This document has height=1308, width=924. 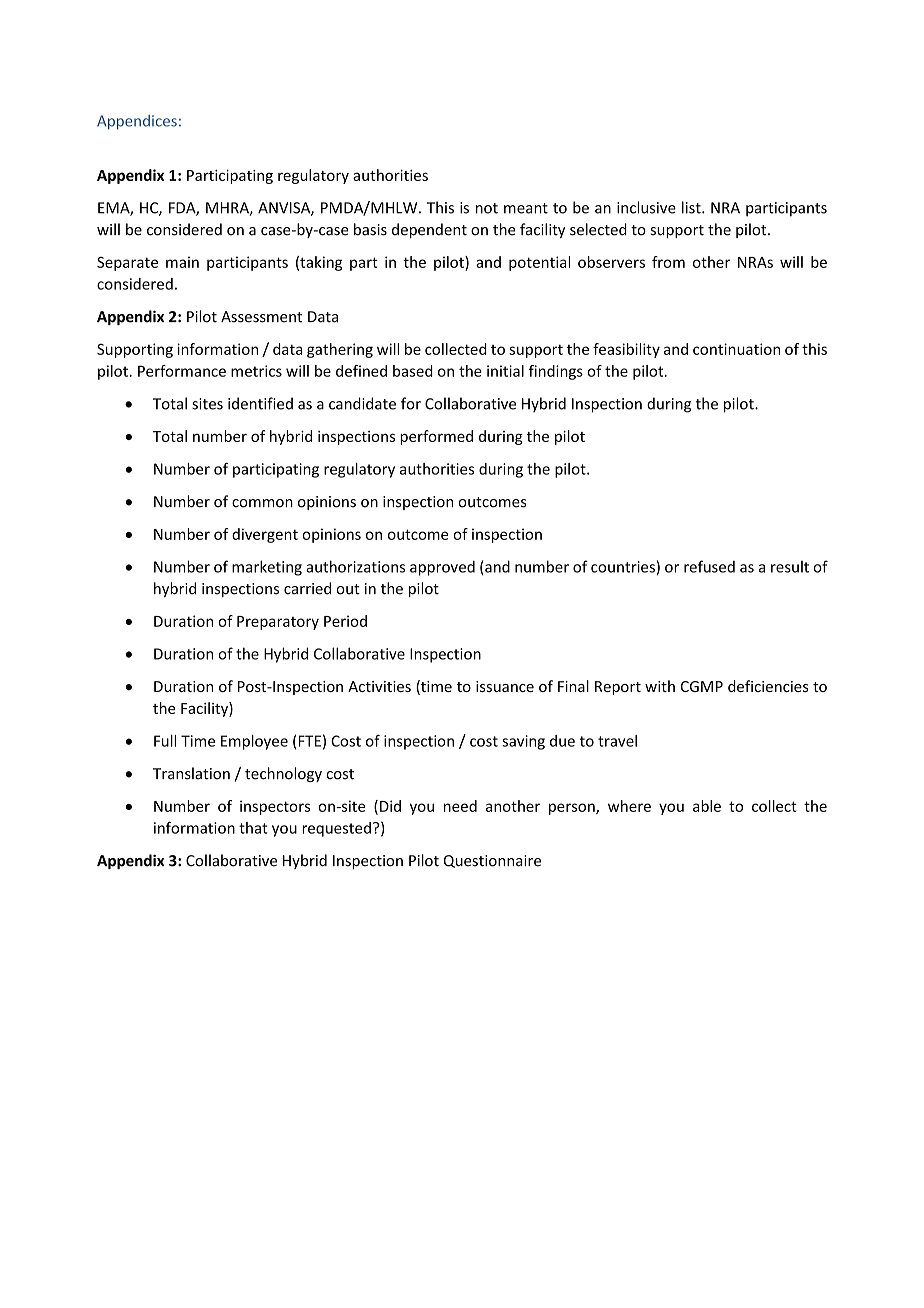 I want to click on Appendices, so click(x=137, y=122).
